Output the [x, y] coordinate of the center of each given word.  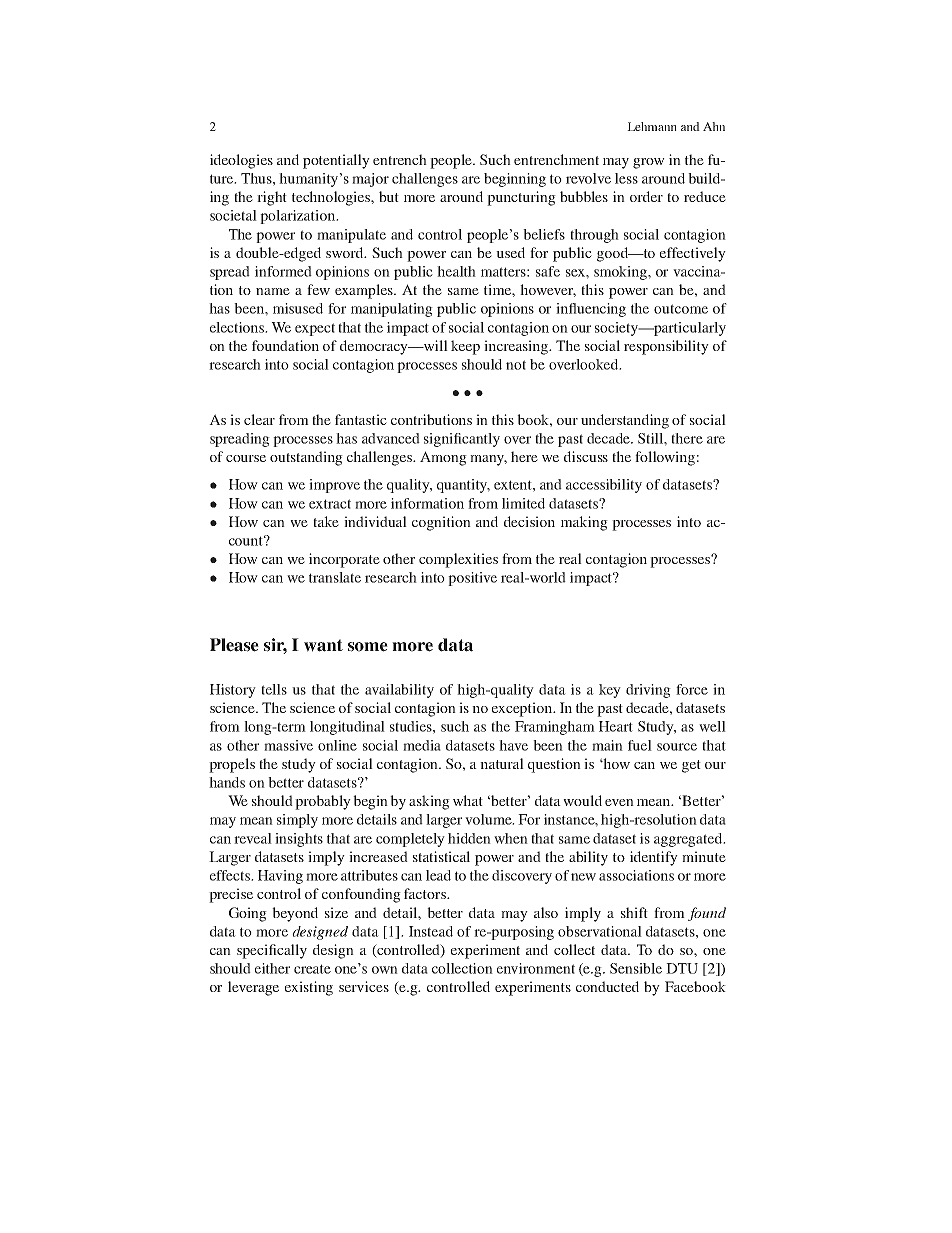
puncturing [521, 198]
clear [259, 419]
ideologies [241, 161]
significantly [462, 440]
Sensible [636, 968]
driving [648, 691]
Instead [431, 931]
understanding [625, 421]
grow [649, 163]
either [272, 968]
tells [274, 689]
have [513, 745]
